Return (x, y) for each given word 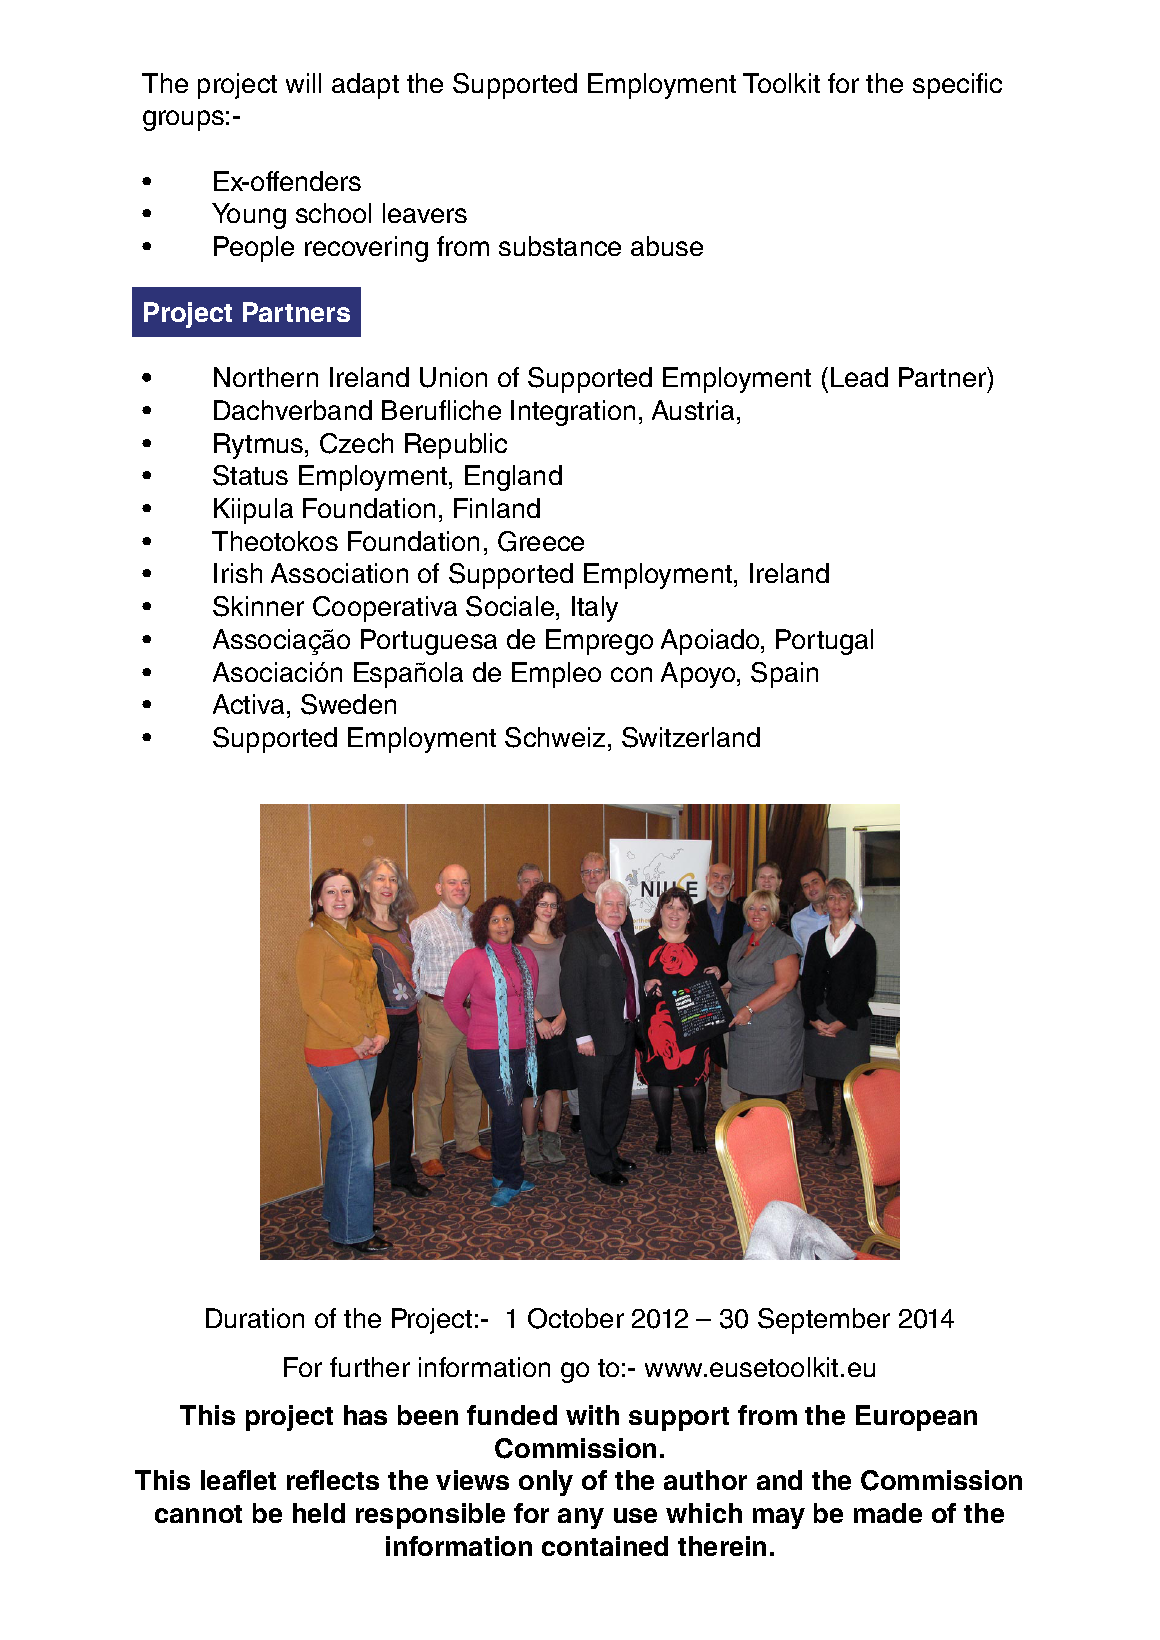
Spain (784, 675)
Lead (859, 377)
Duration (255, 1318)
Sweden (348, 704)
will (303, 83)
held (319, 1513)
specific (957, 86)
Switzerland (691, 737)
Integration (573, 413)
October (576, 1318)
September (824, 1321)
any (581, 1518)
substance (560, 246)
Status (250, 475)
